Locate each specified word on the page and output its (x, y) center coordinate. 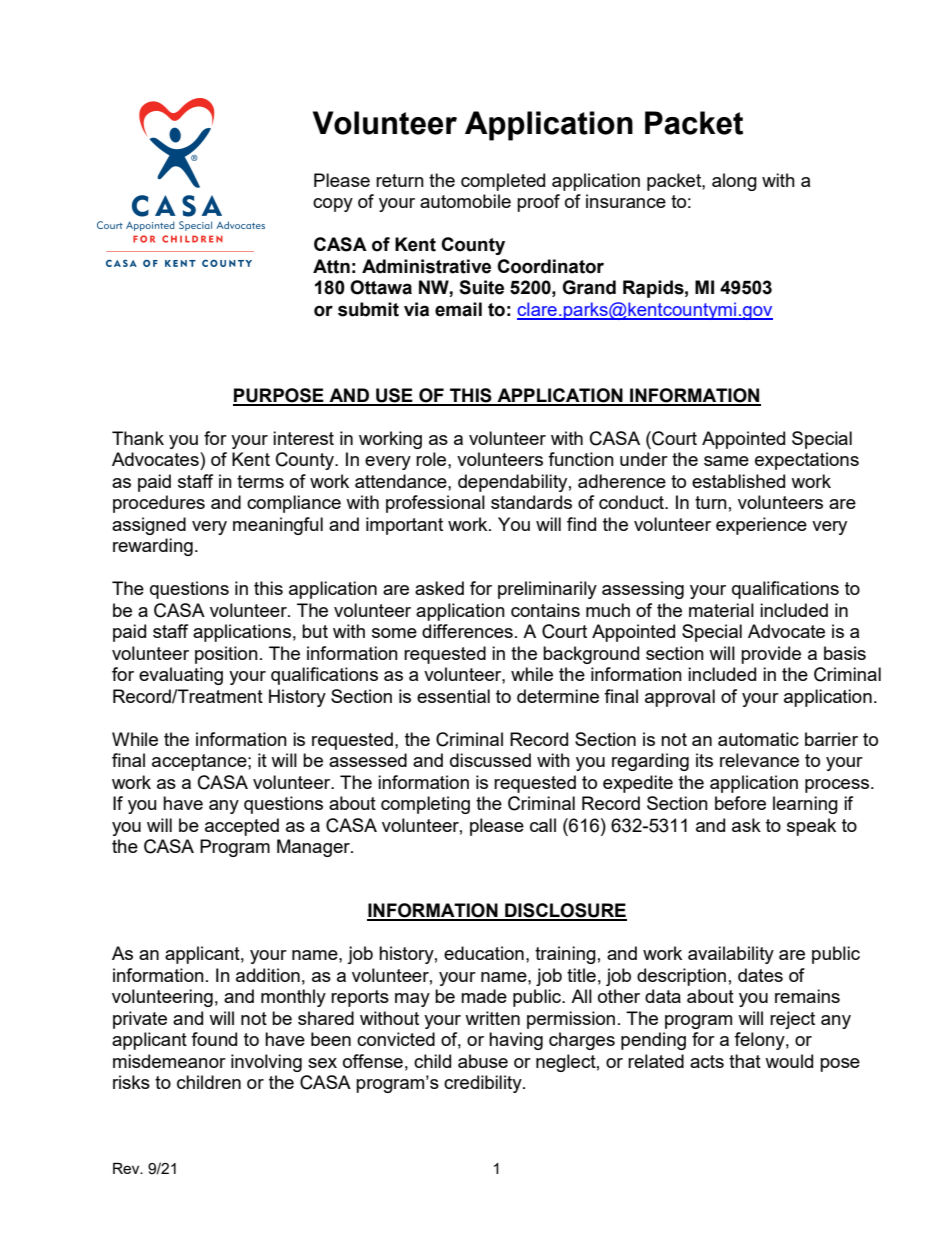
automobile (465, 201)
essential (453, 696)
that (745, 1061)
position (226, 655)
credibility (484, 1084)
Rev (127, 1168)
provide (771, 655)
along (734, 182)
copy (333, 205)
